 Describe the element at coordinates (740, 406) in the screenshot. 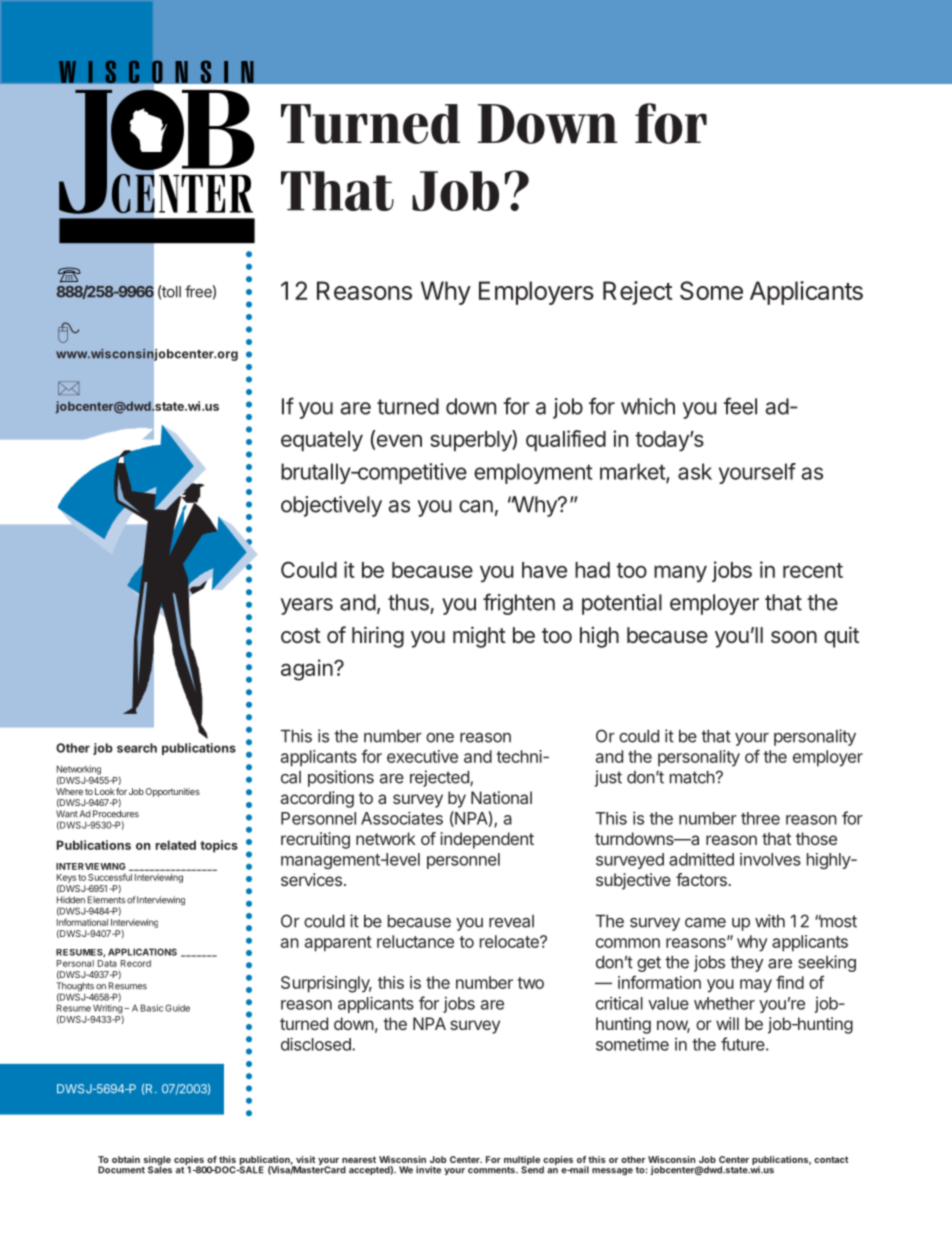

I see `feel` at that location.
